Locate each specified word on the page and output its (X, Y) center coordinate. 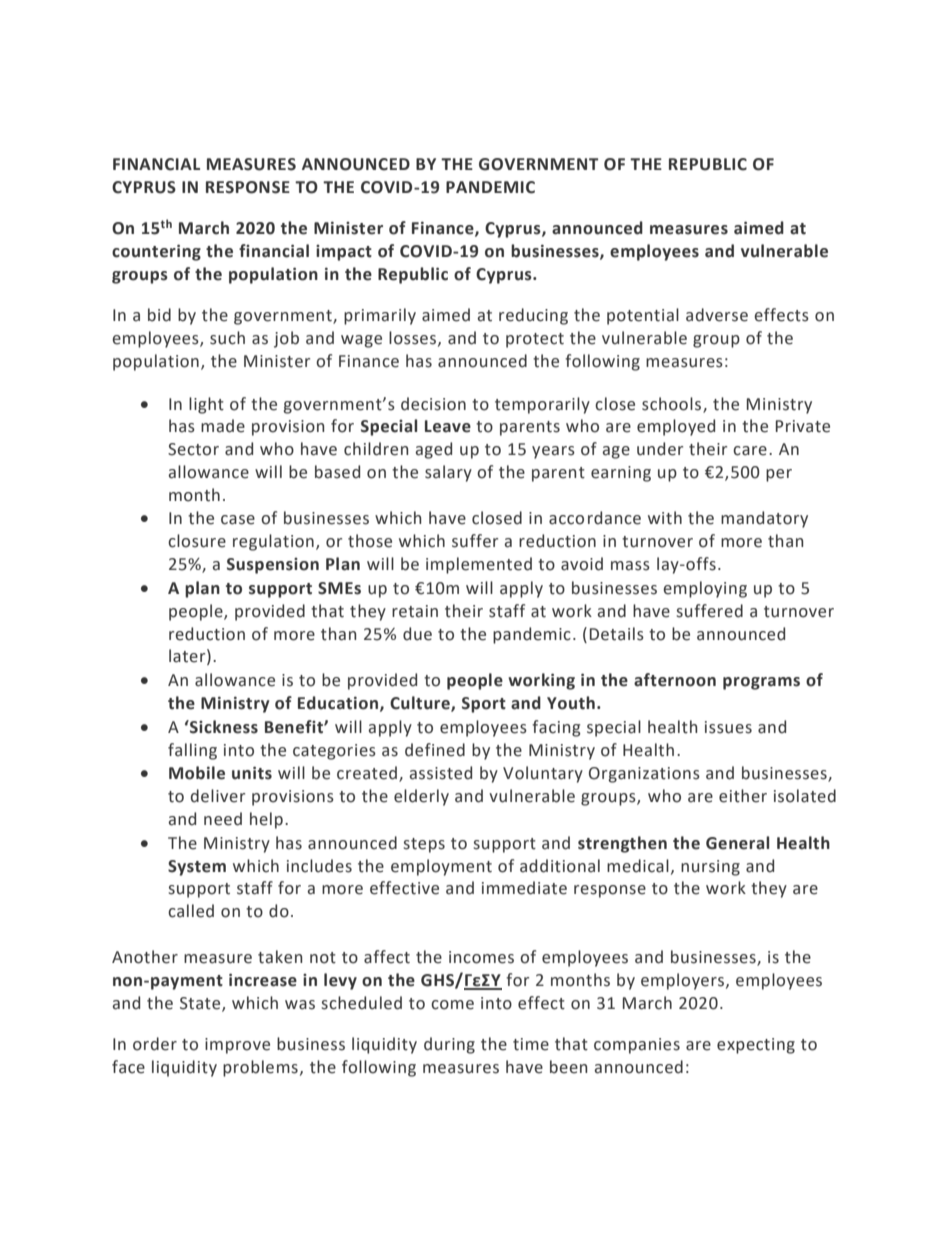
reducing (533, 316)
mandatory (764, 519)
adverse (717, 315)
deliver (218, 796)
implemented (479, 565)
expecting (756, 1046)
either (743, 796)
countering (156, 252)
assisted (441, 773)
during (449, 1045)
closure (197, 541)
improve (237, 1046)
